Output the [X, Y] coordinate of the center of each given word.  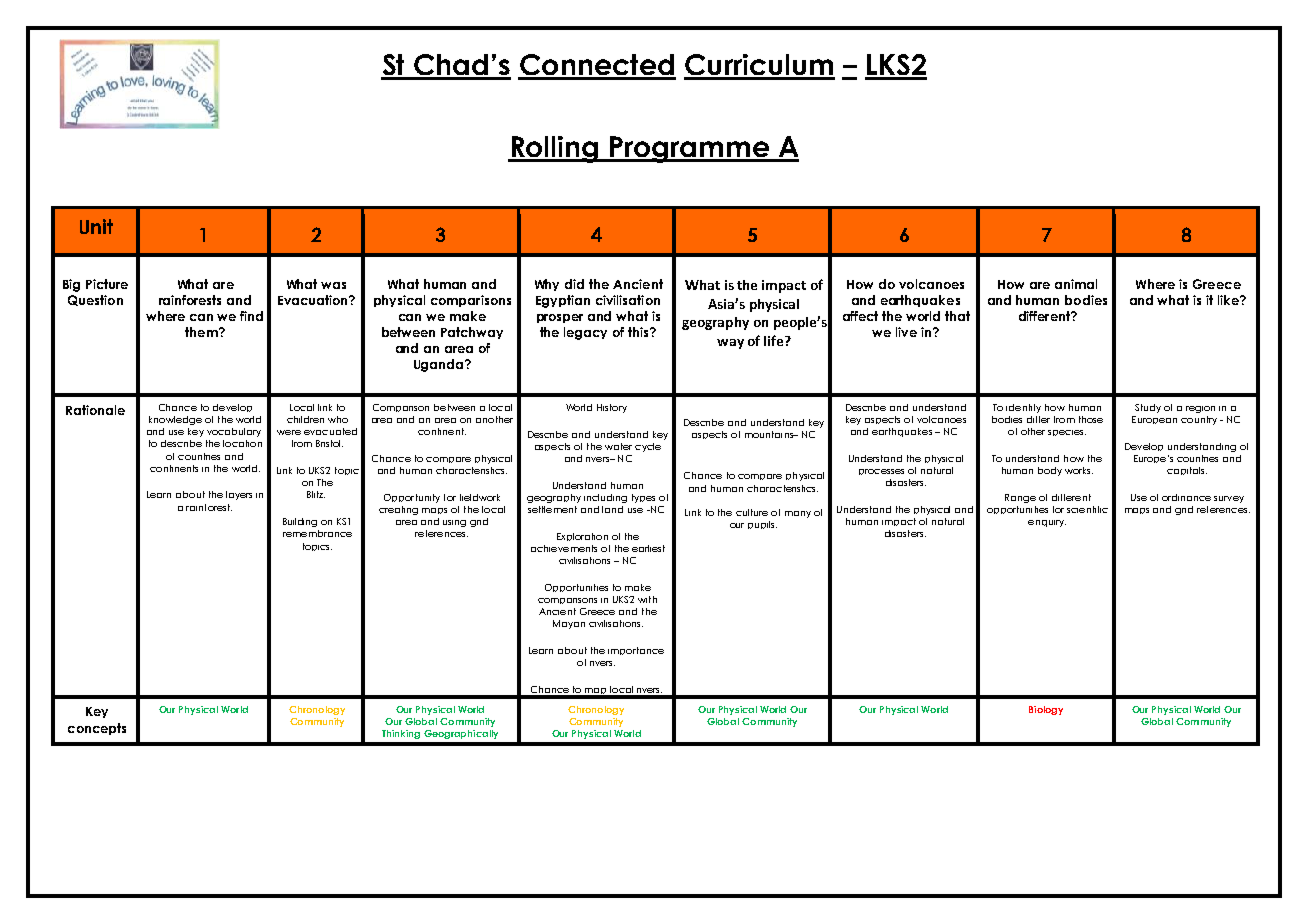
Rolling [555, 149]
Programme [690, 149]
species [1067, 433]
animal [1076, 284]
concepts [97, 729]
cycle [648, 447]
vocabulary [234, 432]
